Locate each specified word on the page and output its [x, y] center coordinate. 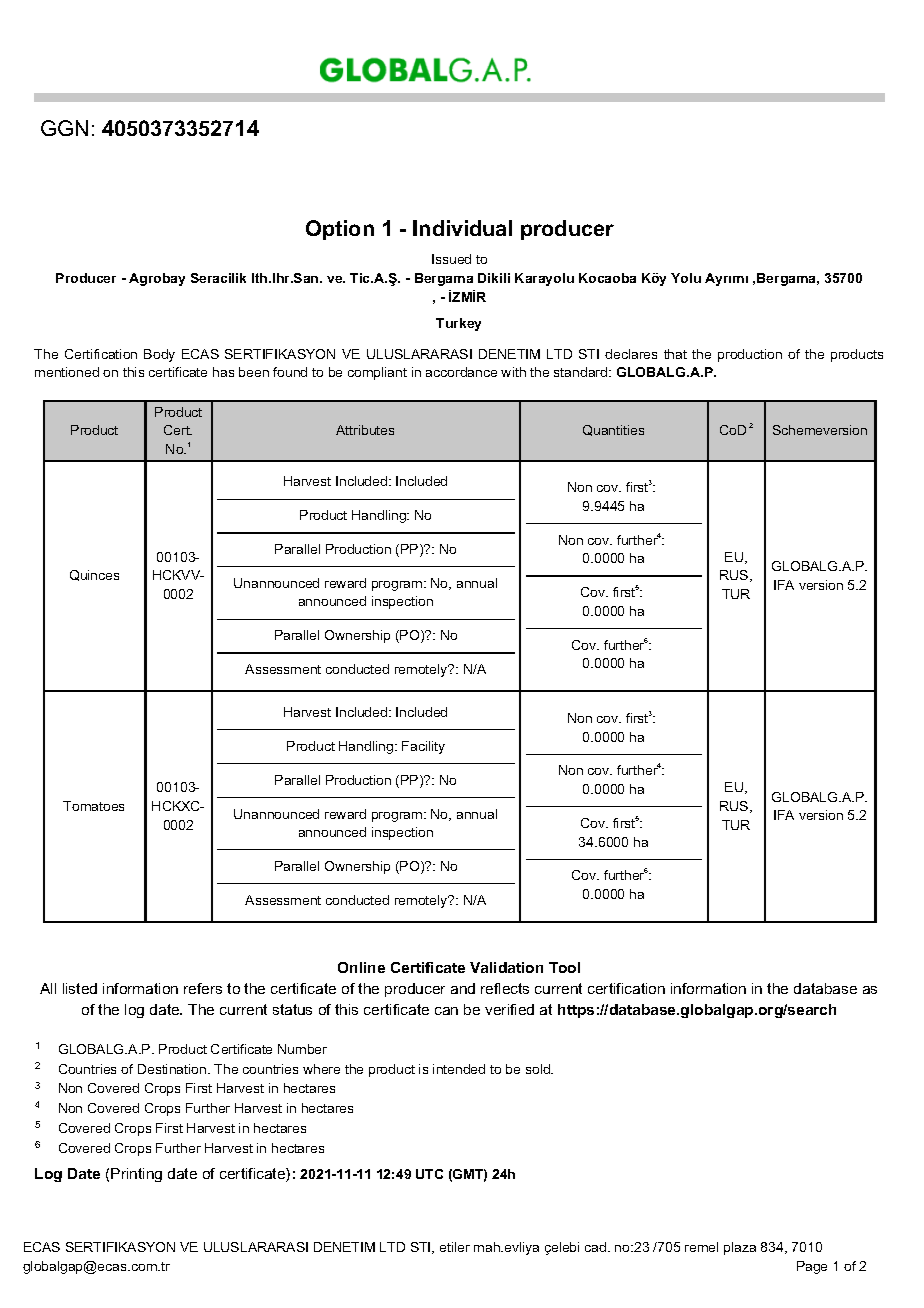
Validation [506, 967]
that [675, 354]
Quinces [94, 575]
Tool [564, 967]
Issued [451, 259]
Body [159, 355]
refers [203, 988]
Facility [423, 747]
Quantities [613, 430]
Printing [136, 1175]
